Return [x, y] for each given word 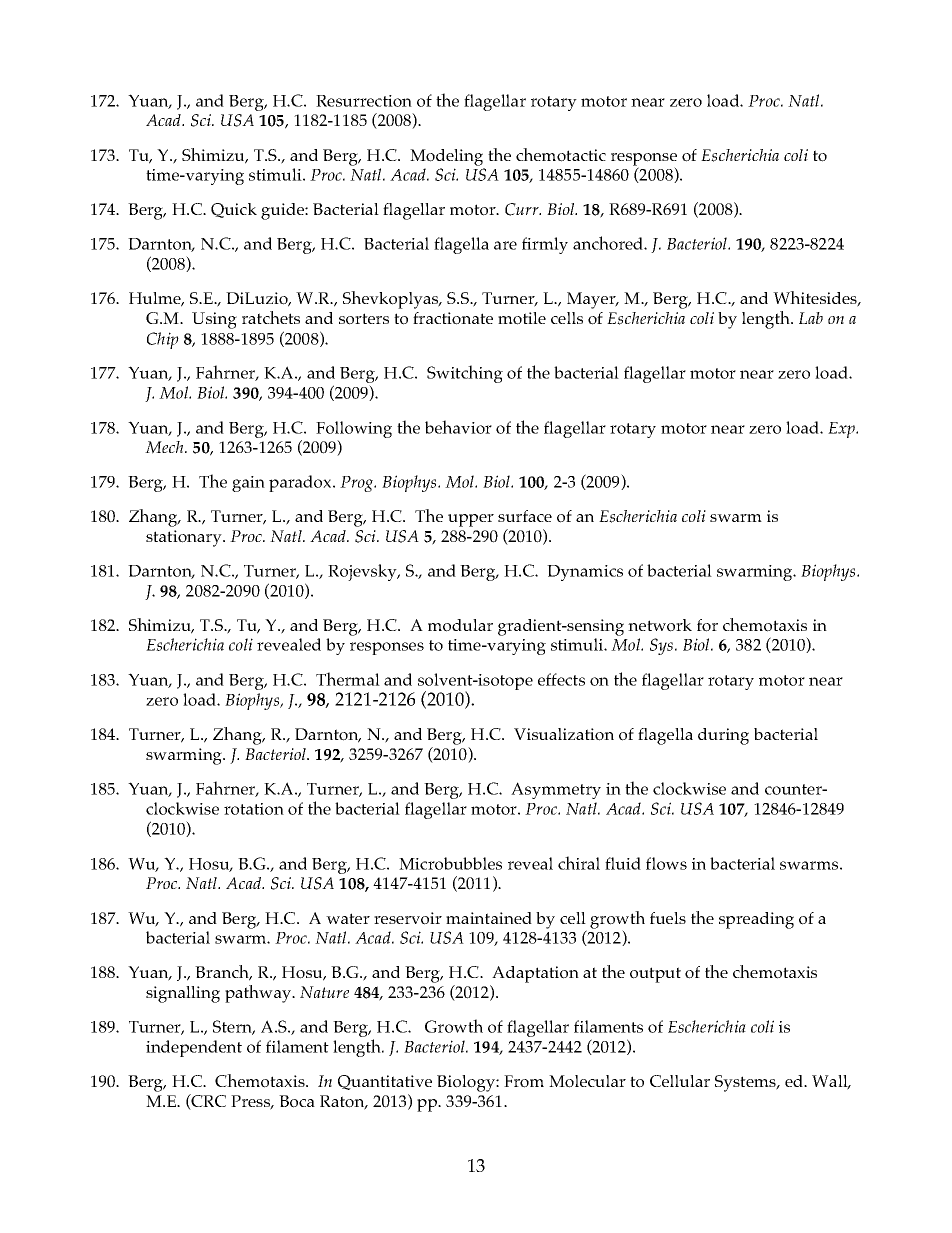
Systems [746, 1083]
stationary [185, 538]
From [524, 1081]
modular [460, 625]
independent [194, 1048]
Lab [811, 318]
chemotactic [561, 155]
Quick [234, 210]
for [707, 625]
